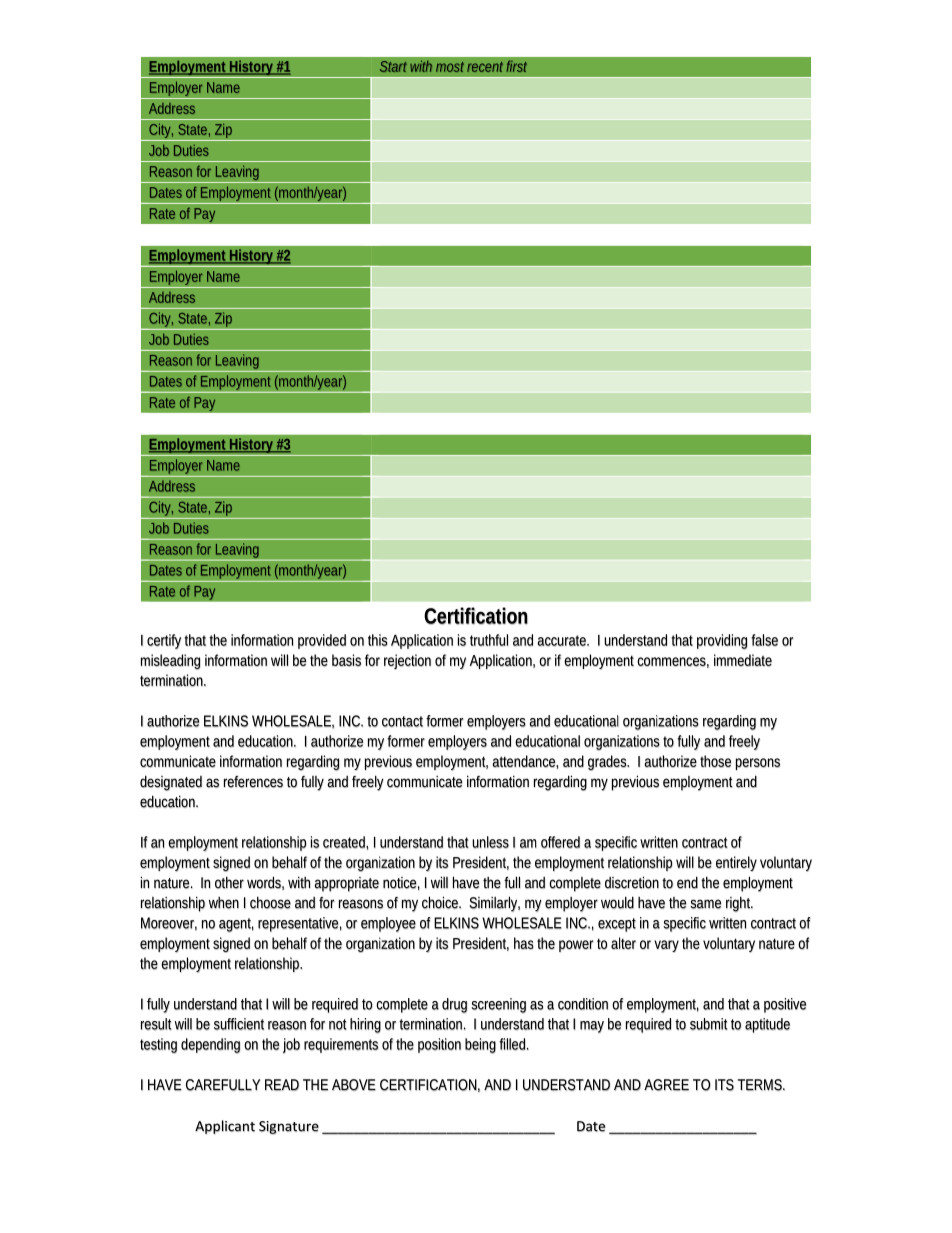 The width and height of the document is (952, 1233). Describe the element at coordinates (402, 721) in the document. I see `contact` at that location.
